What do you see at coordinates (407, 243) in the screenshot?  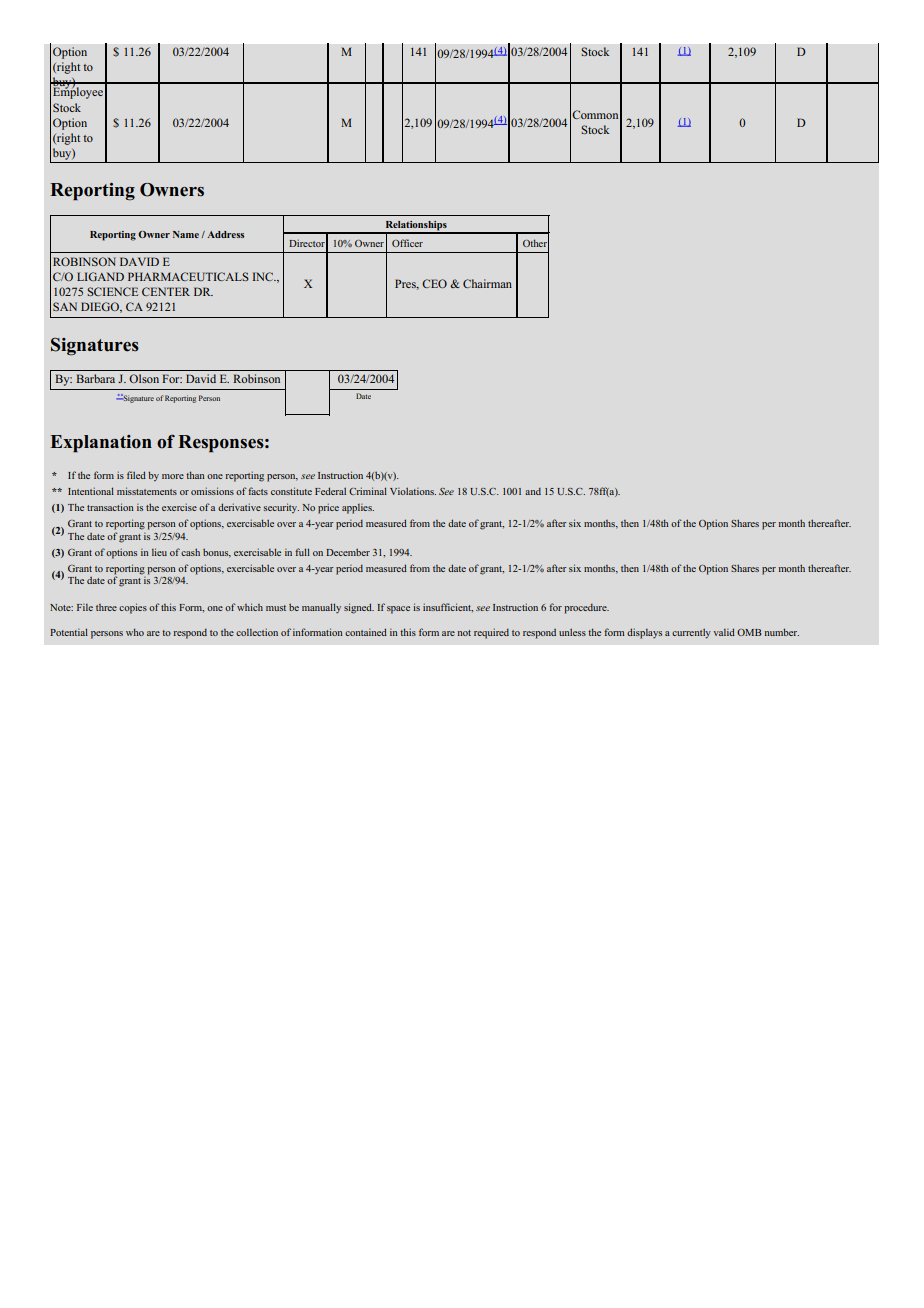 I see `Officer` at bounding box center [407, 243].
